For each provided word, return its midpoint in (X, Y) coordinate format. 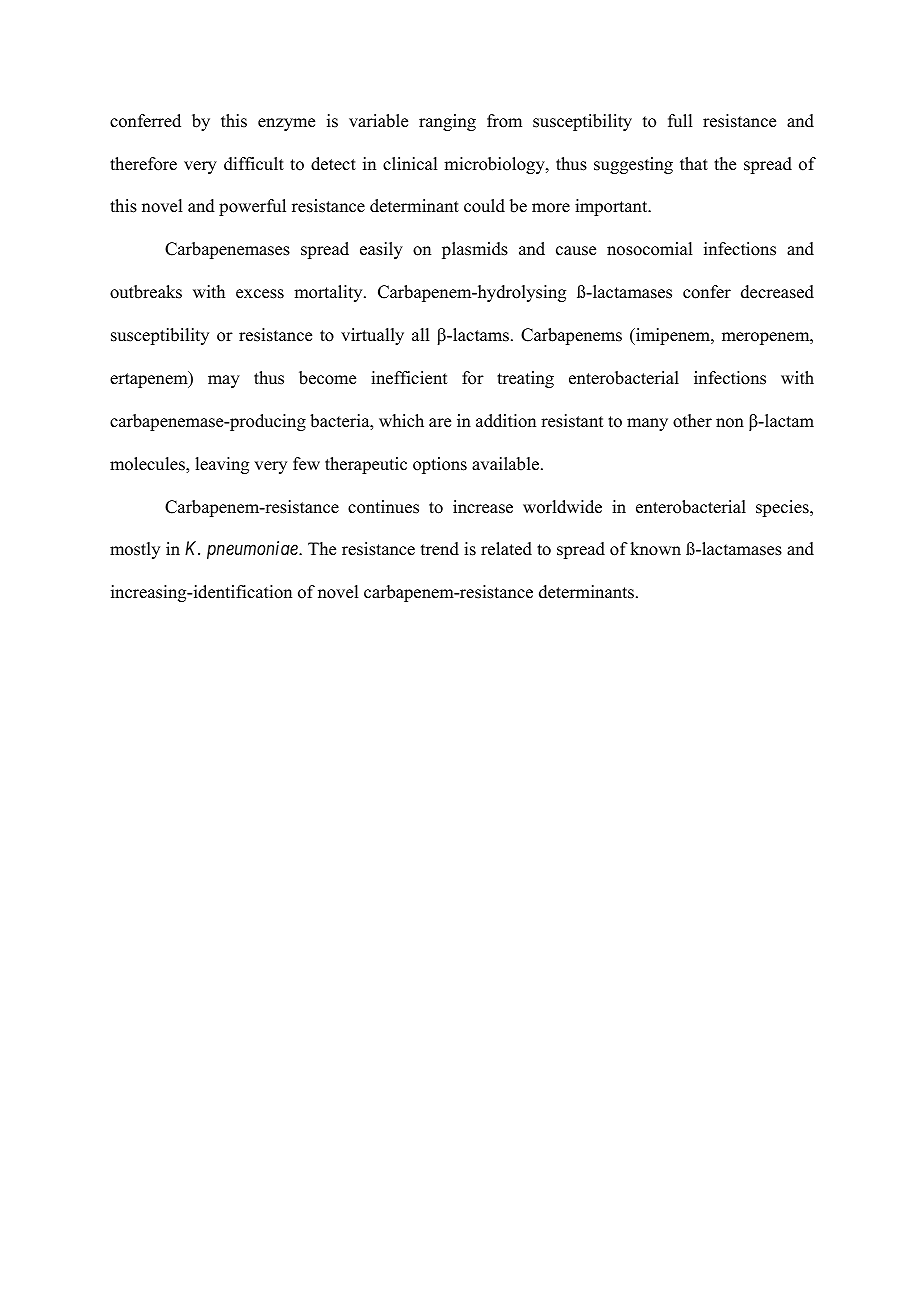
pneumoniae (253, 550)
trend (440, 549)
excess (260, 294)
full (680, 121)
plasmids (475, 250)
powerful (252, 207)
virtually (372, 336)
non (730, 423)
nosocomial (649, 249)
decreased (777, 292)
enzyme (286, 124)
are (440, 423)
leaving (222, 465)
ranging (447, 122)
